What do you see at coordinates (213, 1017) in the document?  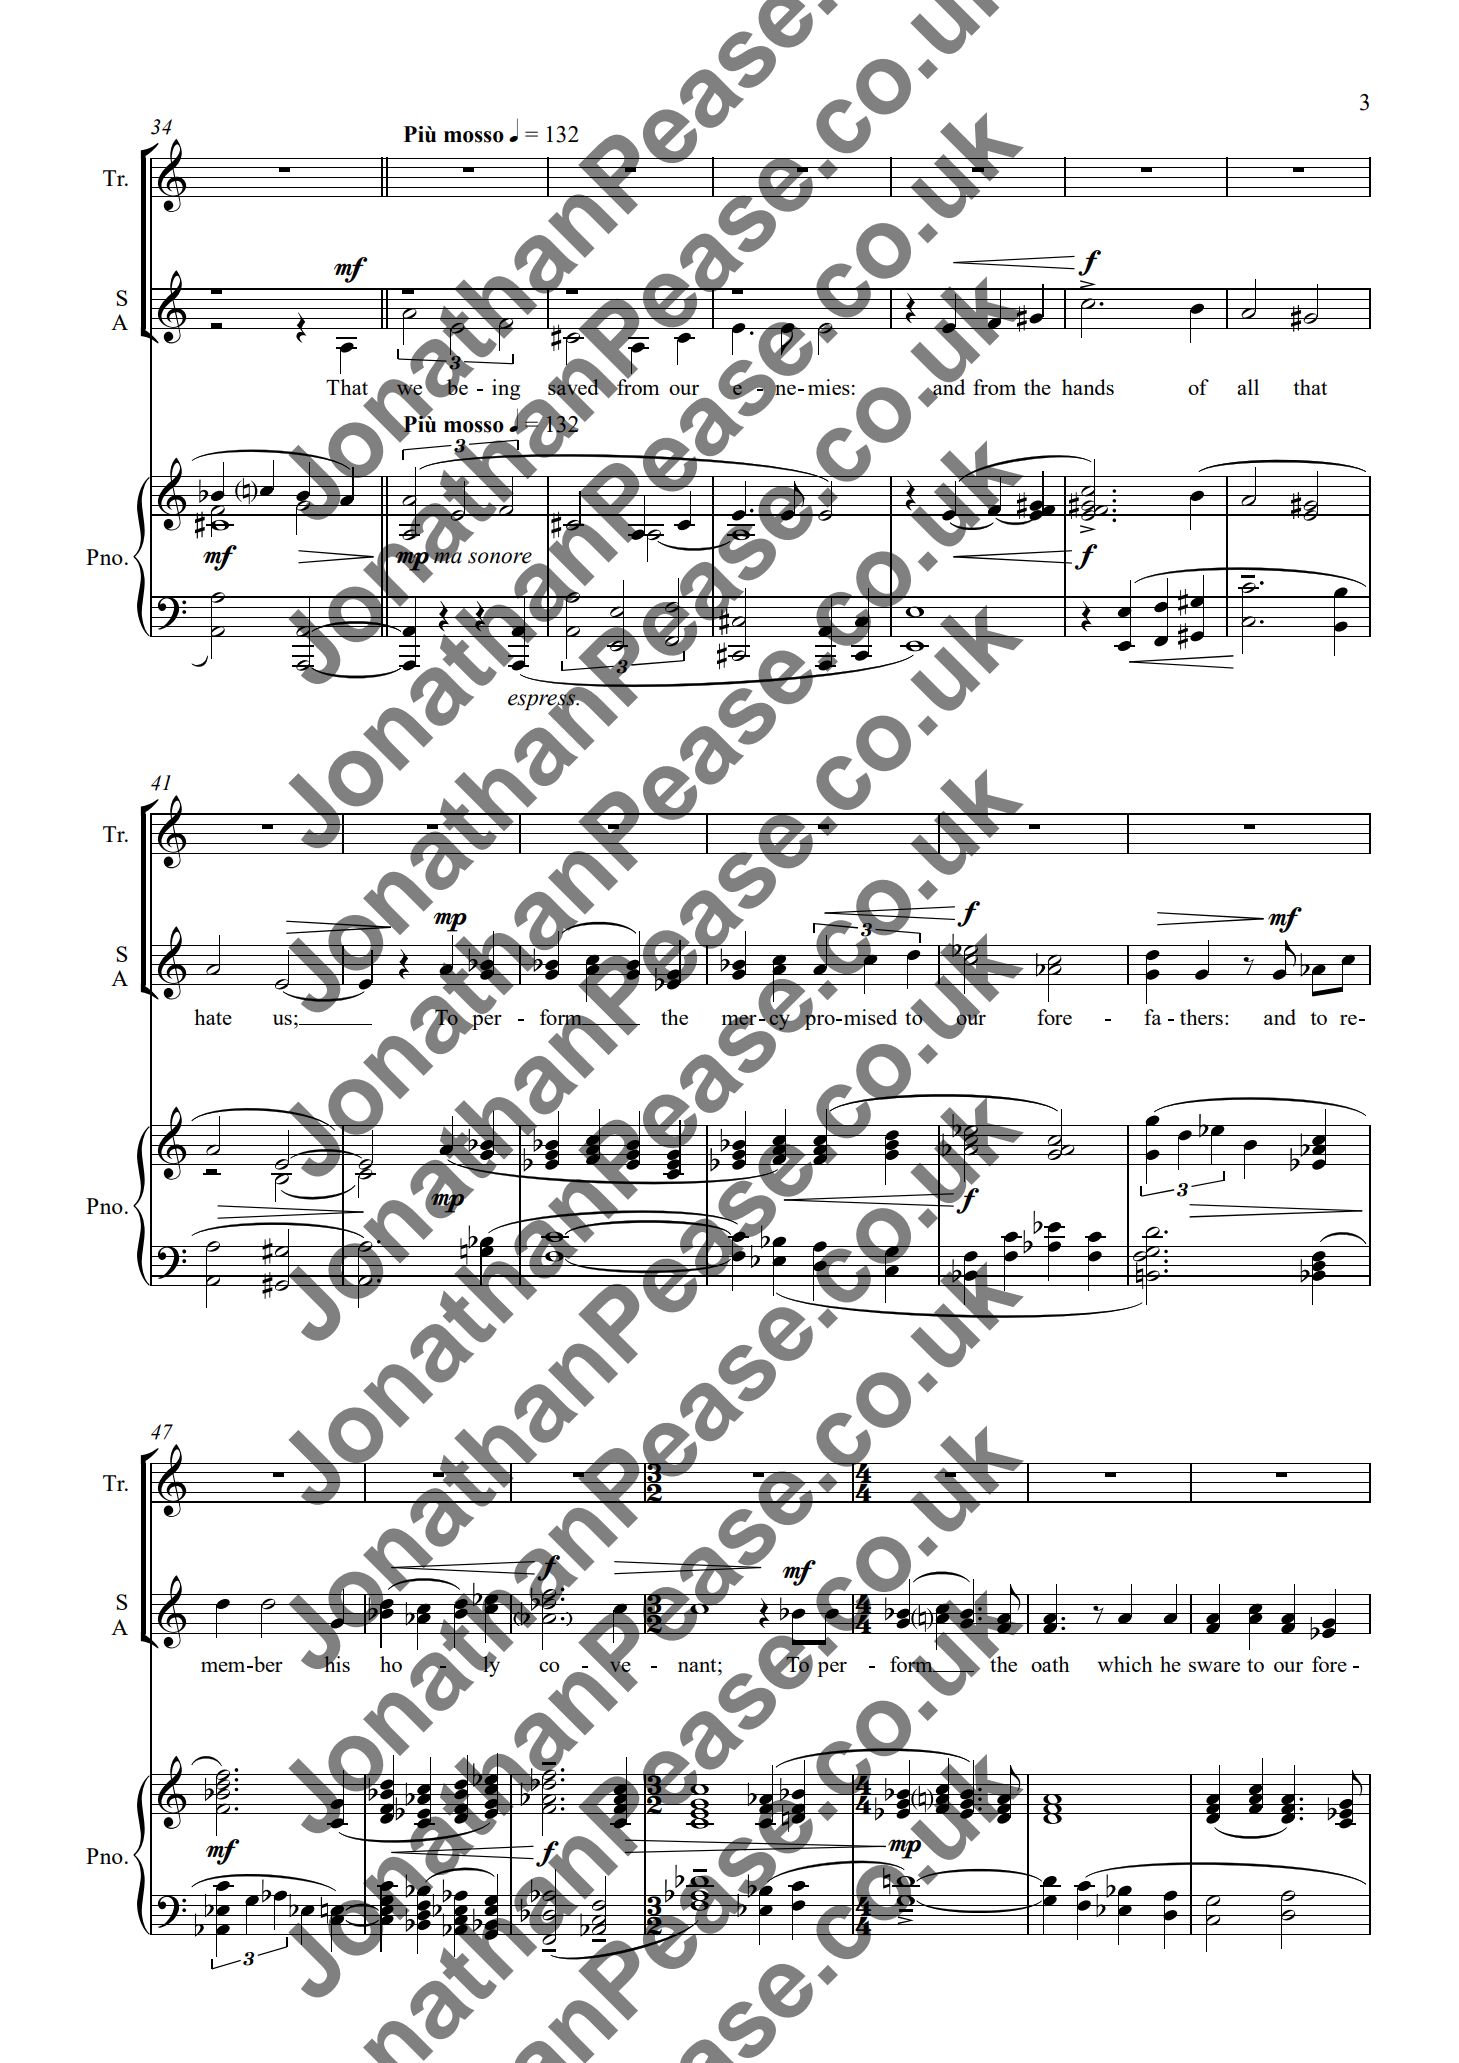 I see `hate` at bounding box center [213, 1017].
